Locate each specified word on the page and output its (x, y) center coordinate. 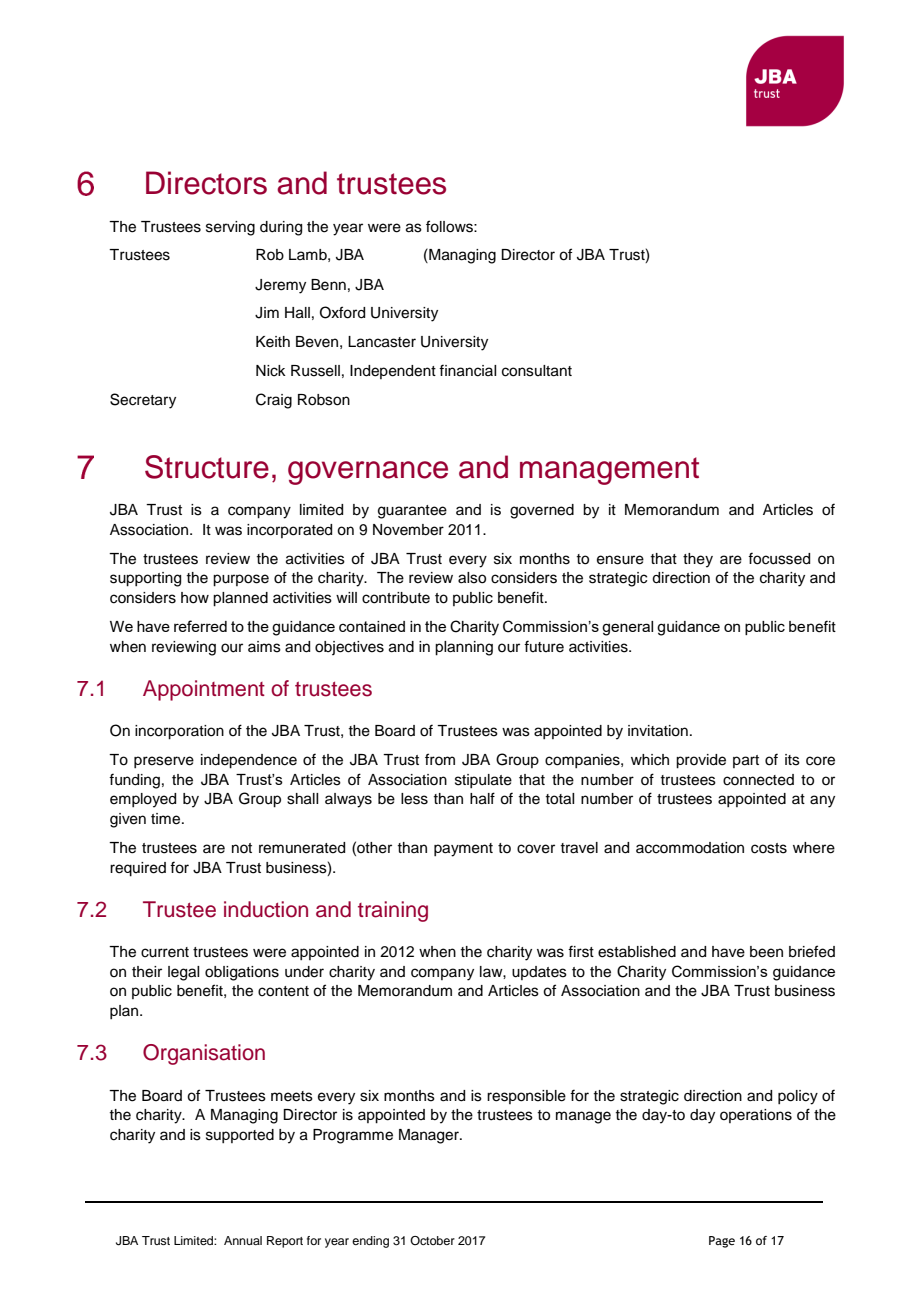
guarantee (412, 512)
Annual (243, 1240)
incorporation (179, 732)
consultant (537, 371)
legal (183, 973)
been (766, 952)
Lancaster (382, 342)
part (746, 761)
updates (539, 973)
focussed (779, 558)
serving (230, 228)
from (440, 759)
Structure (207, 467)
